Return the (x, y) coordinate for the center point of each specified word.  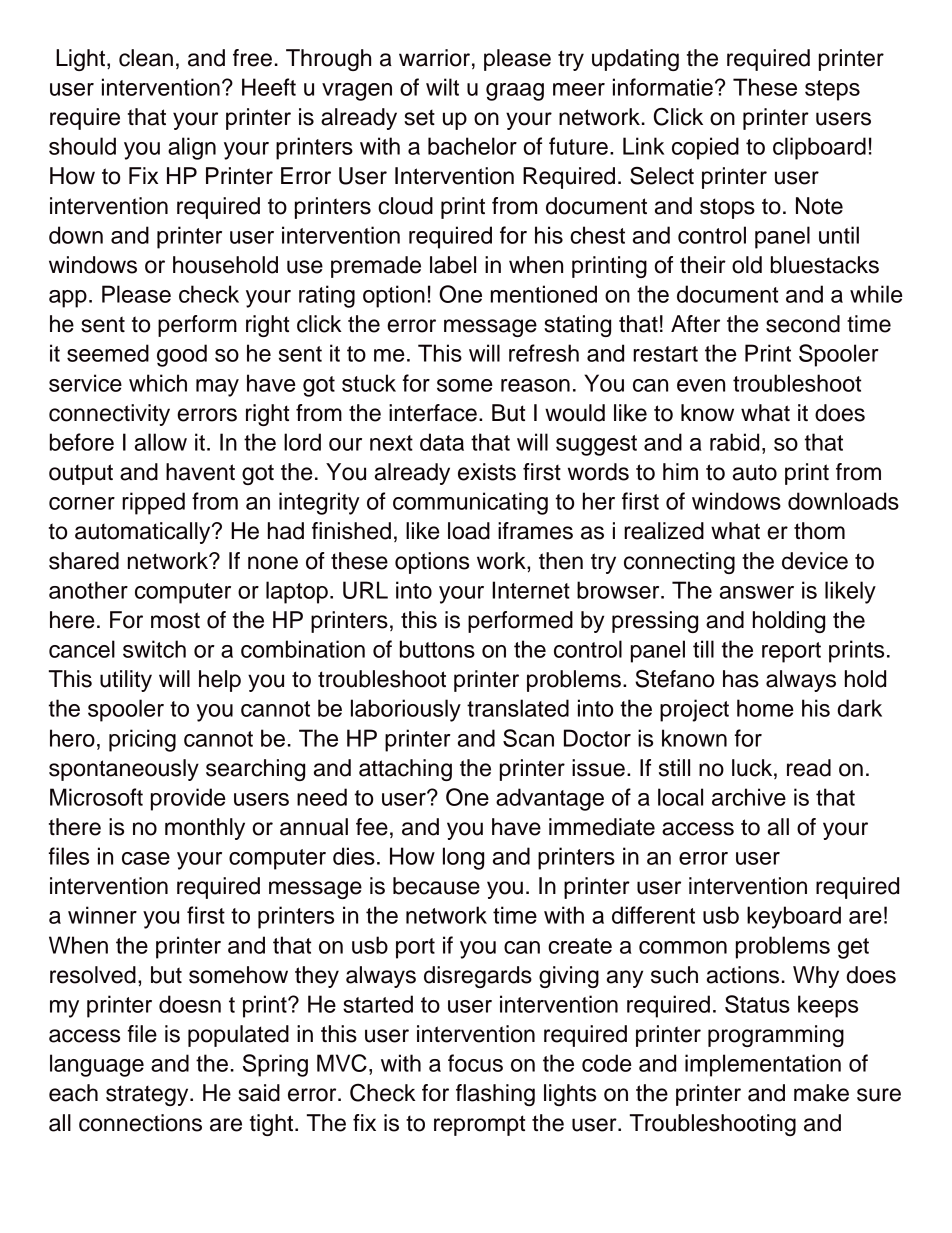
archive (749, 797)
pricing (142, 740)
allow (161, 442)
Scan (528, 738)
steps (832, 90)
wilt (442, 87)
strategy (148, 1095)
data (442, 442)
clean (146, 58)
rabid (734, 442)
